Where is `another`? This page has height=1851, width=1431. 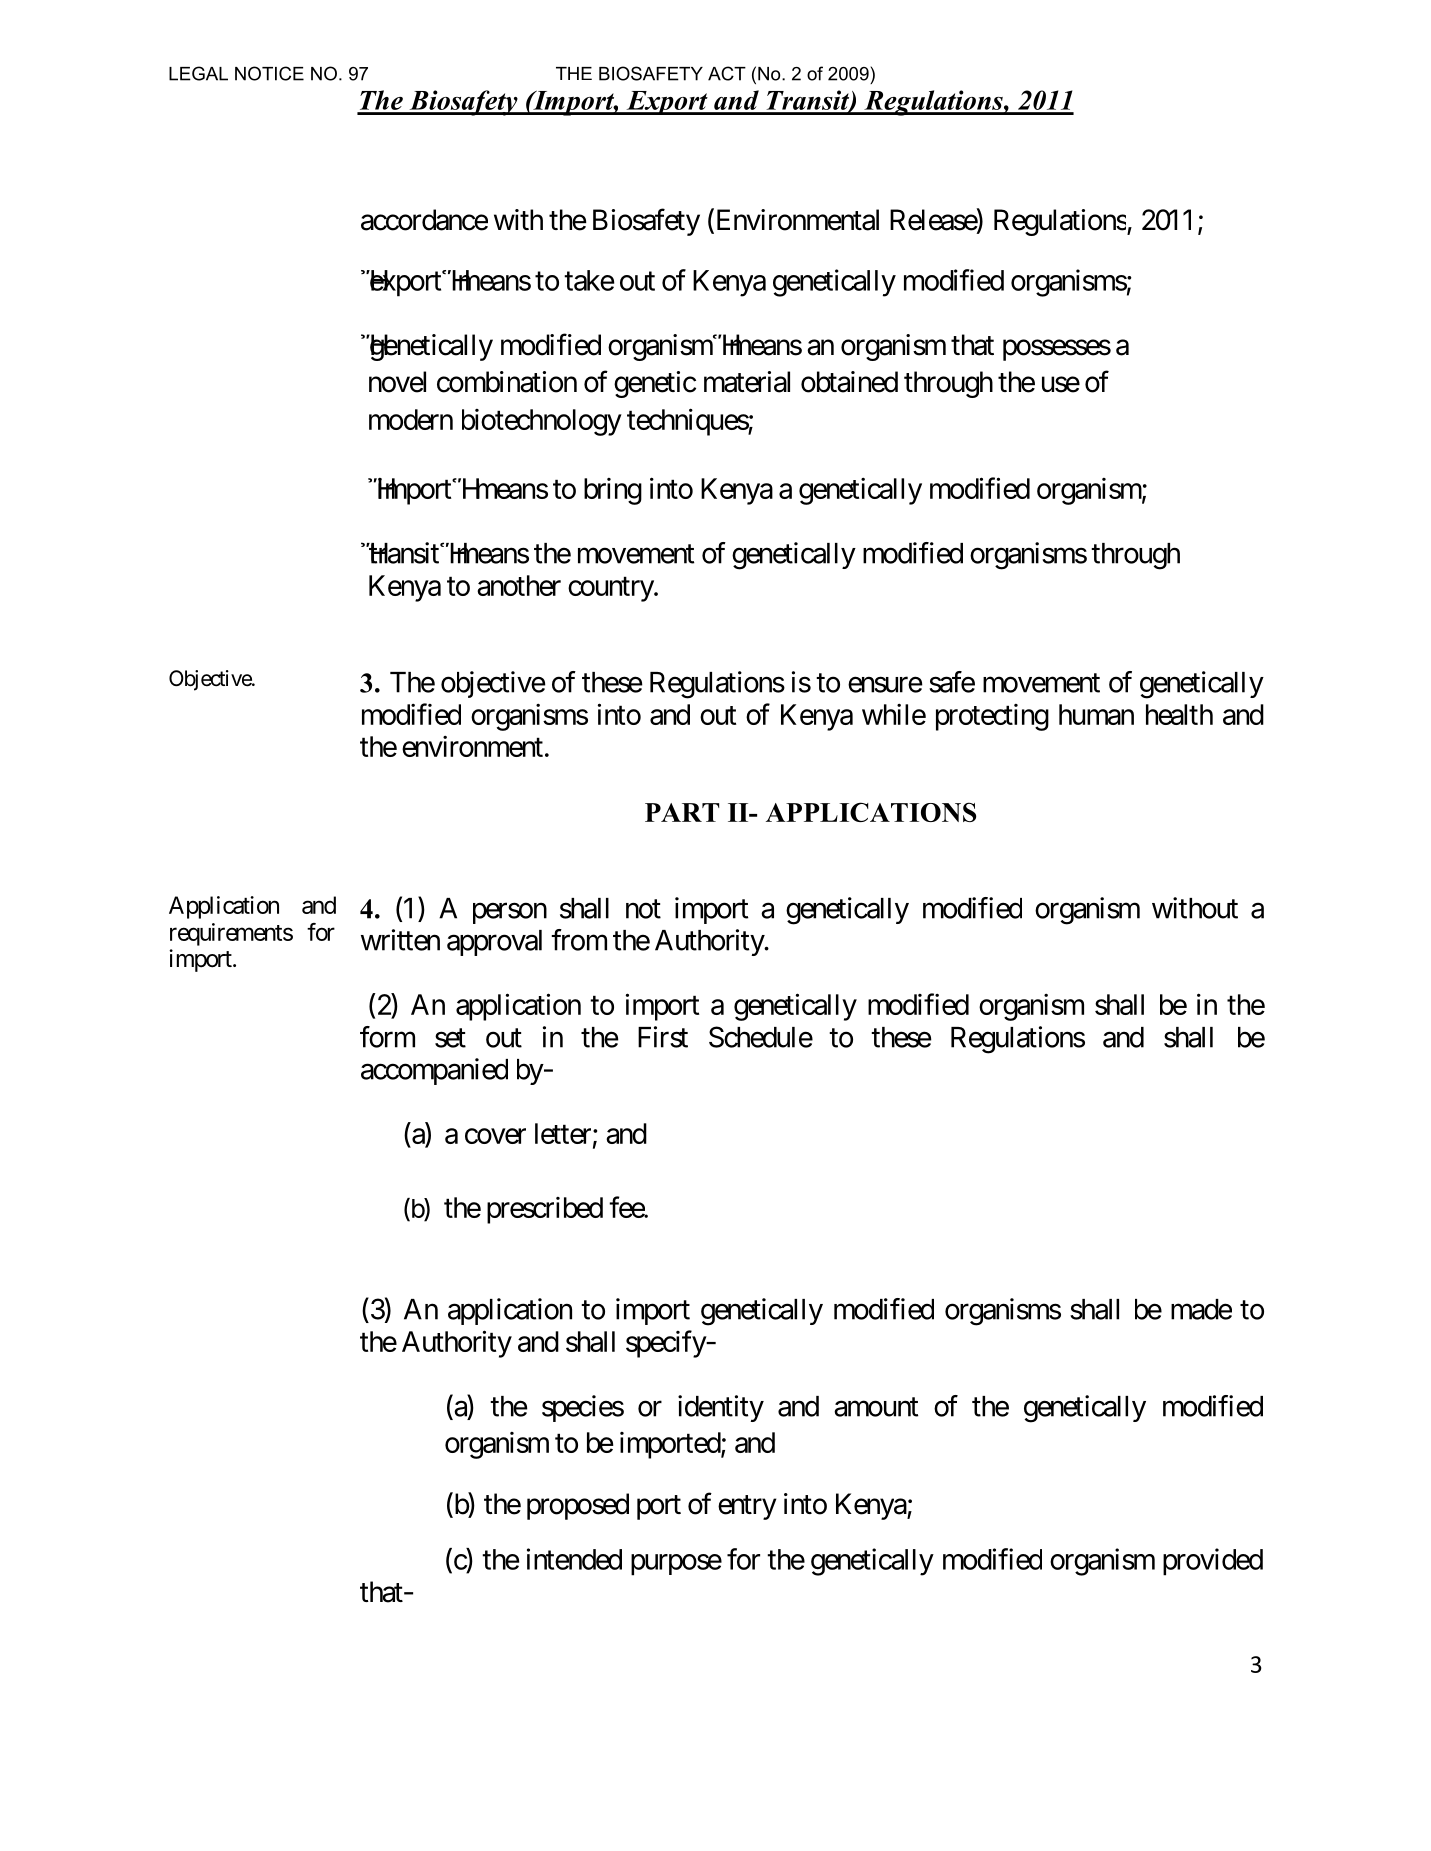
another is located at coordinates (519, 585).
